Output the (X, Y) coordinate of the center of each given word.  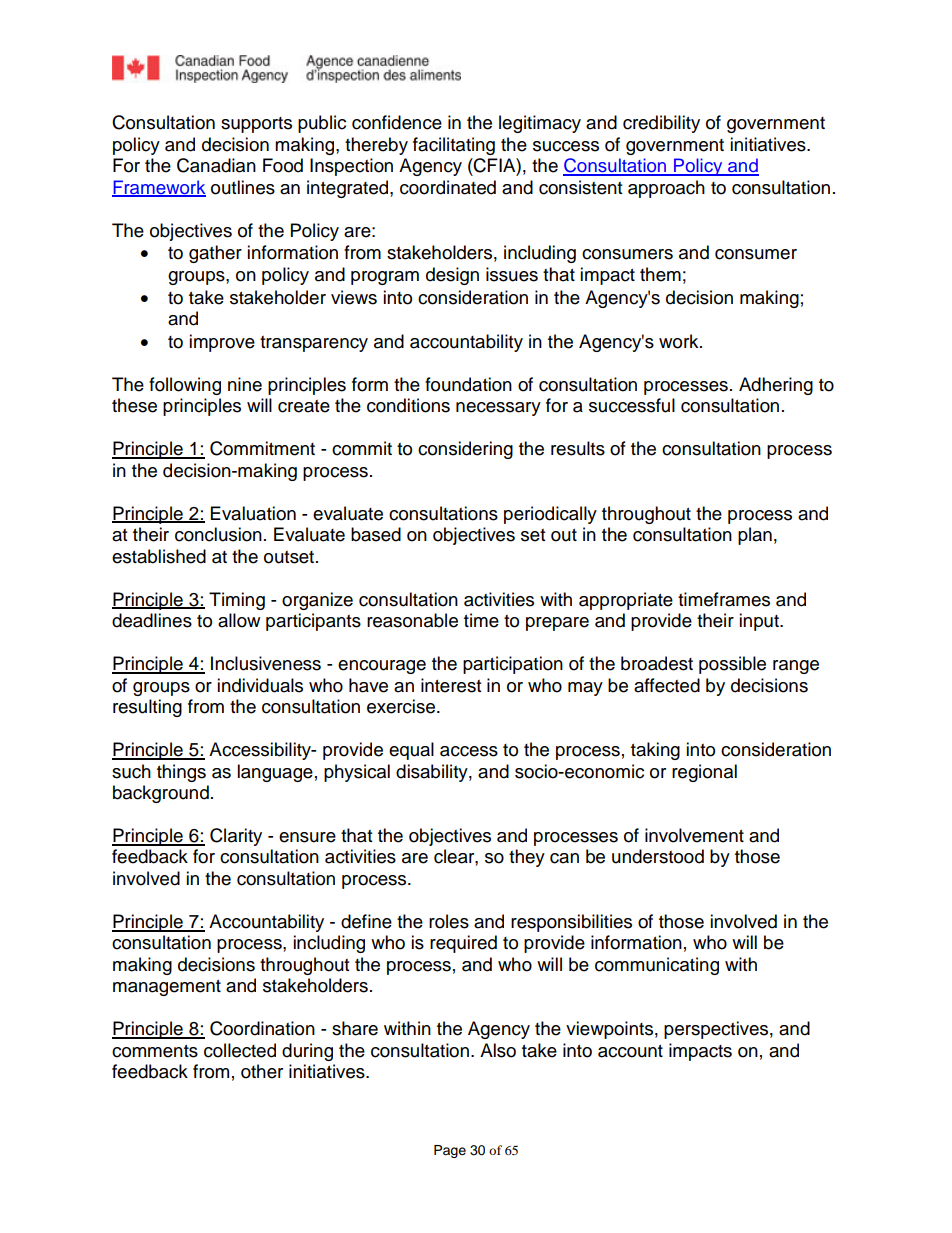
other (262, 1071)
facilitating (454, 146)
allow (239, 620)
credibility (661, 124)
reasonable (412, 620)
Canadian (216, 165)
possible (732, 665)
